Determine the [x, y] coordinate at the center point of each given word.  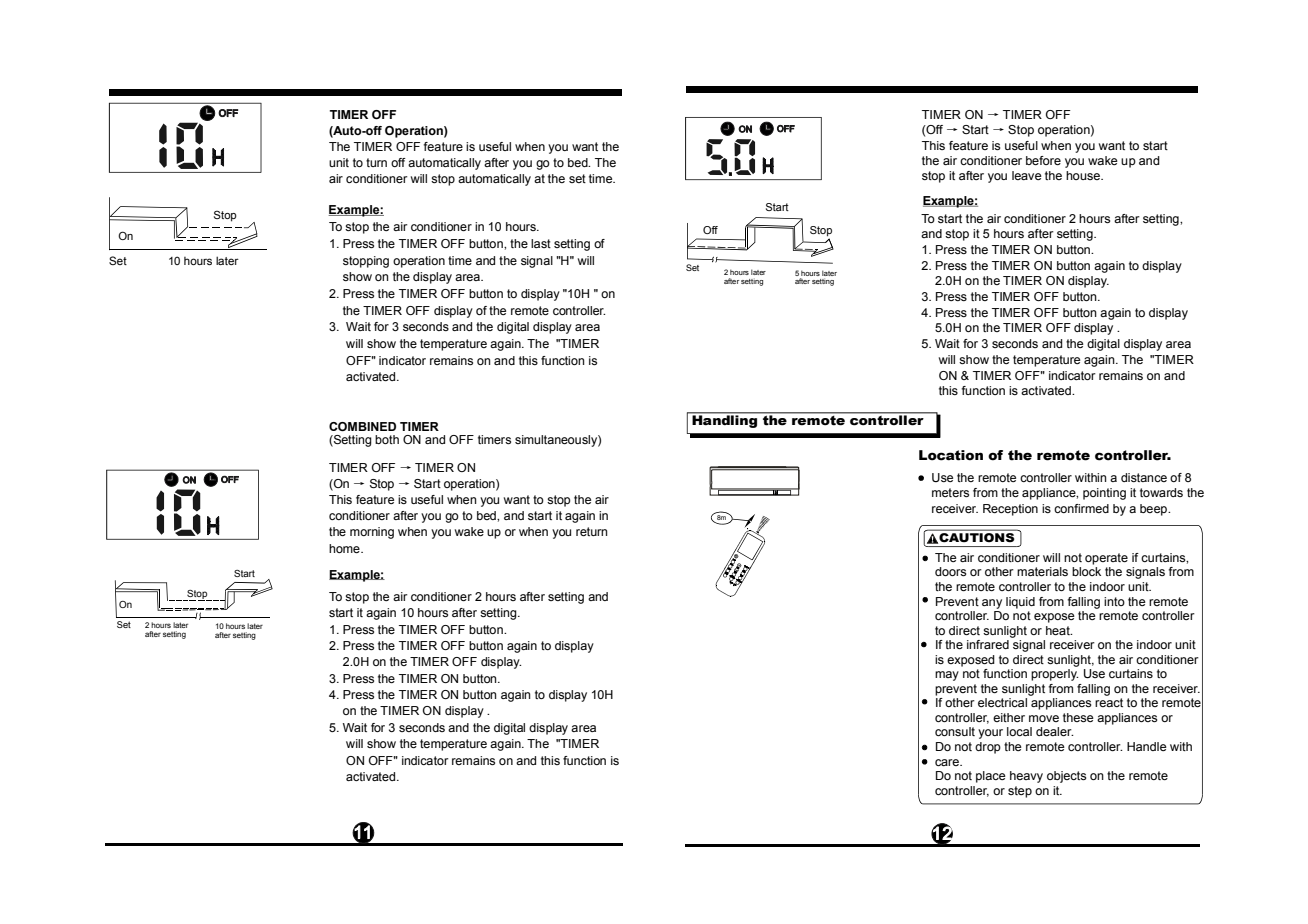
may [947, 676]
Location [951, 455]
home [345, 548]
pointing [1104, 494]
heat [1059, 630]
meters [950, 492]
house [1084, 175]
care [948, 762]
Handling [725, 420]
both [387, 439]
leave [1027, 175]
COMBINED [362, 426]
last [541, 243]
